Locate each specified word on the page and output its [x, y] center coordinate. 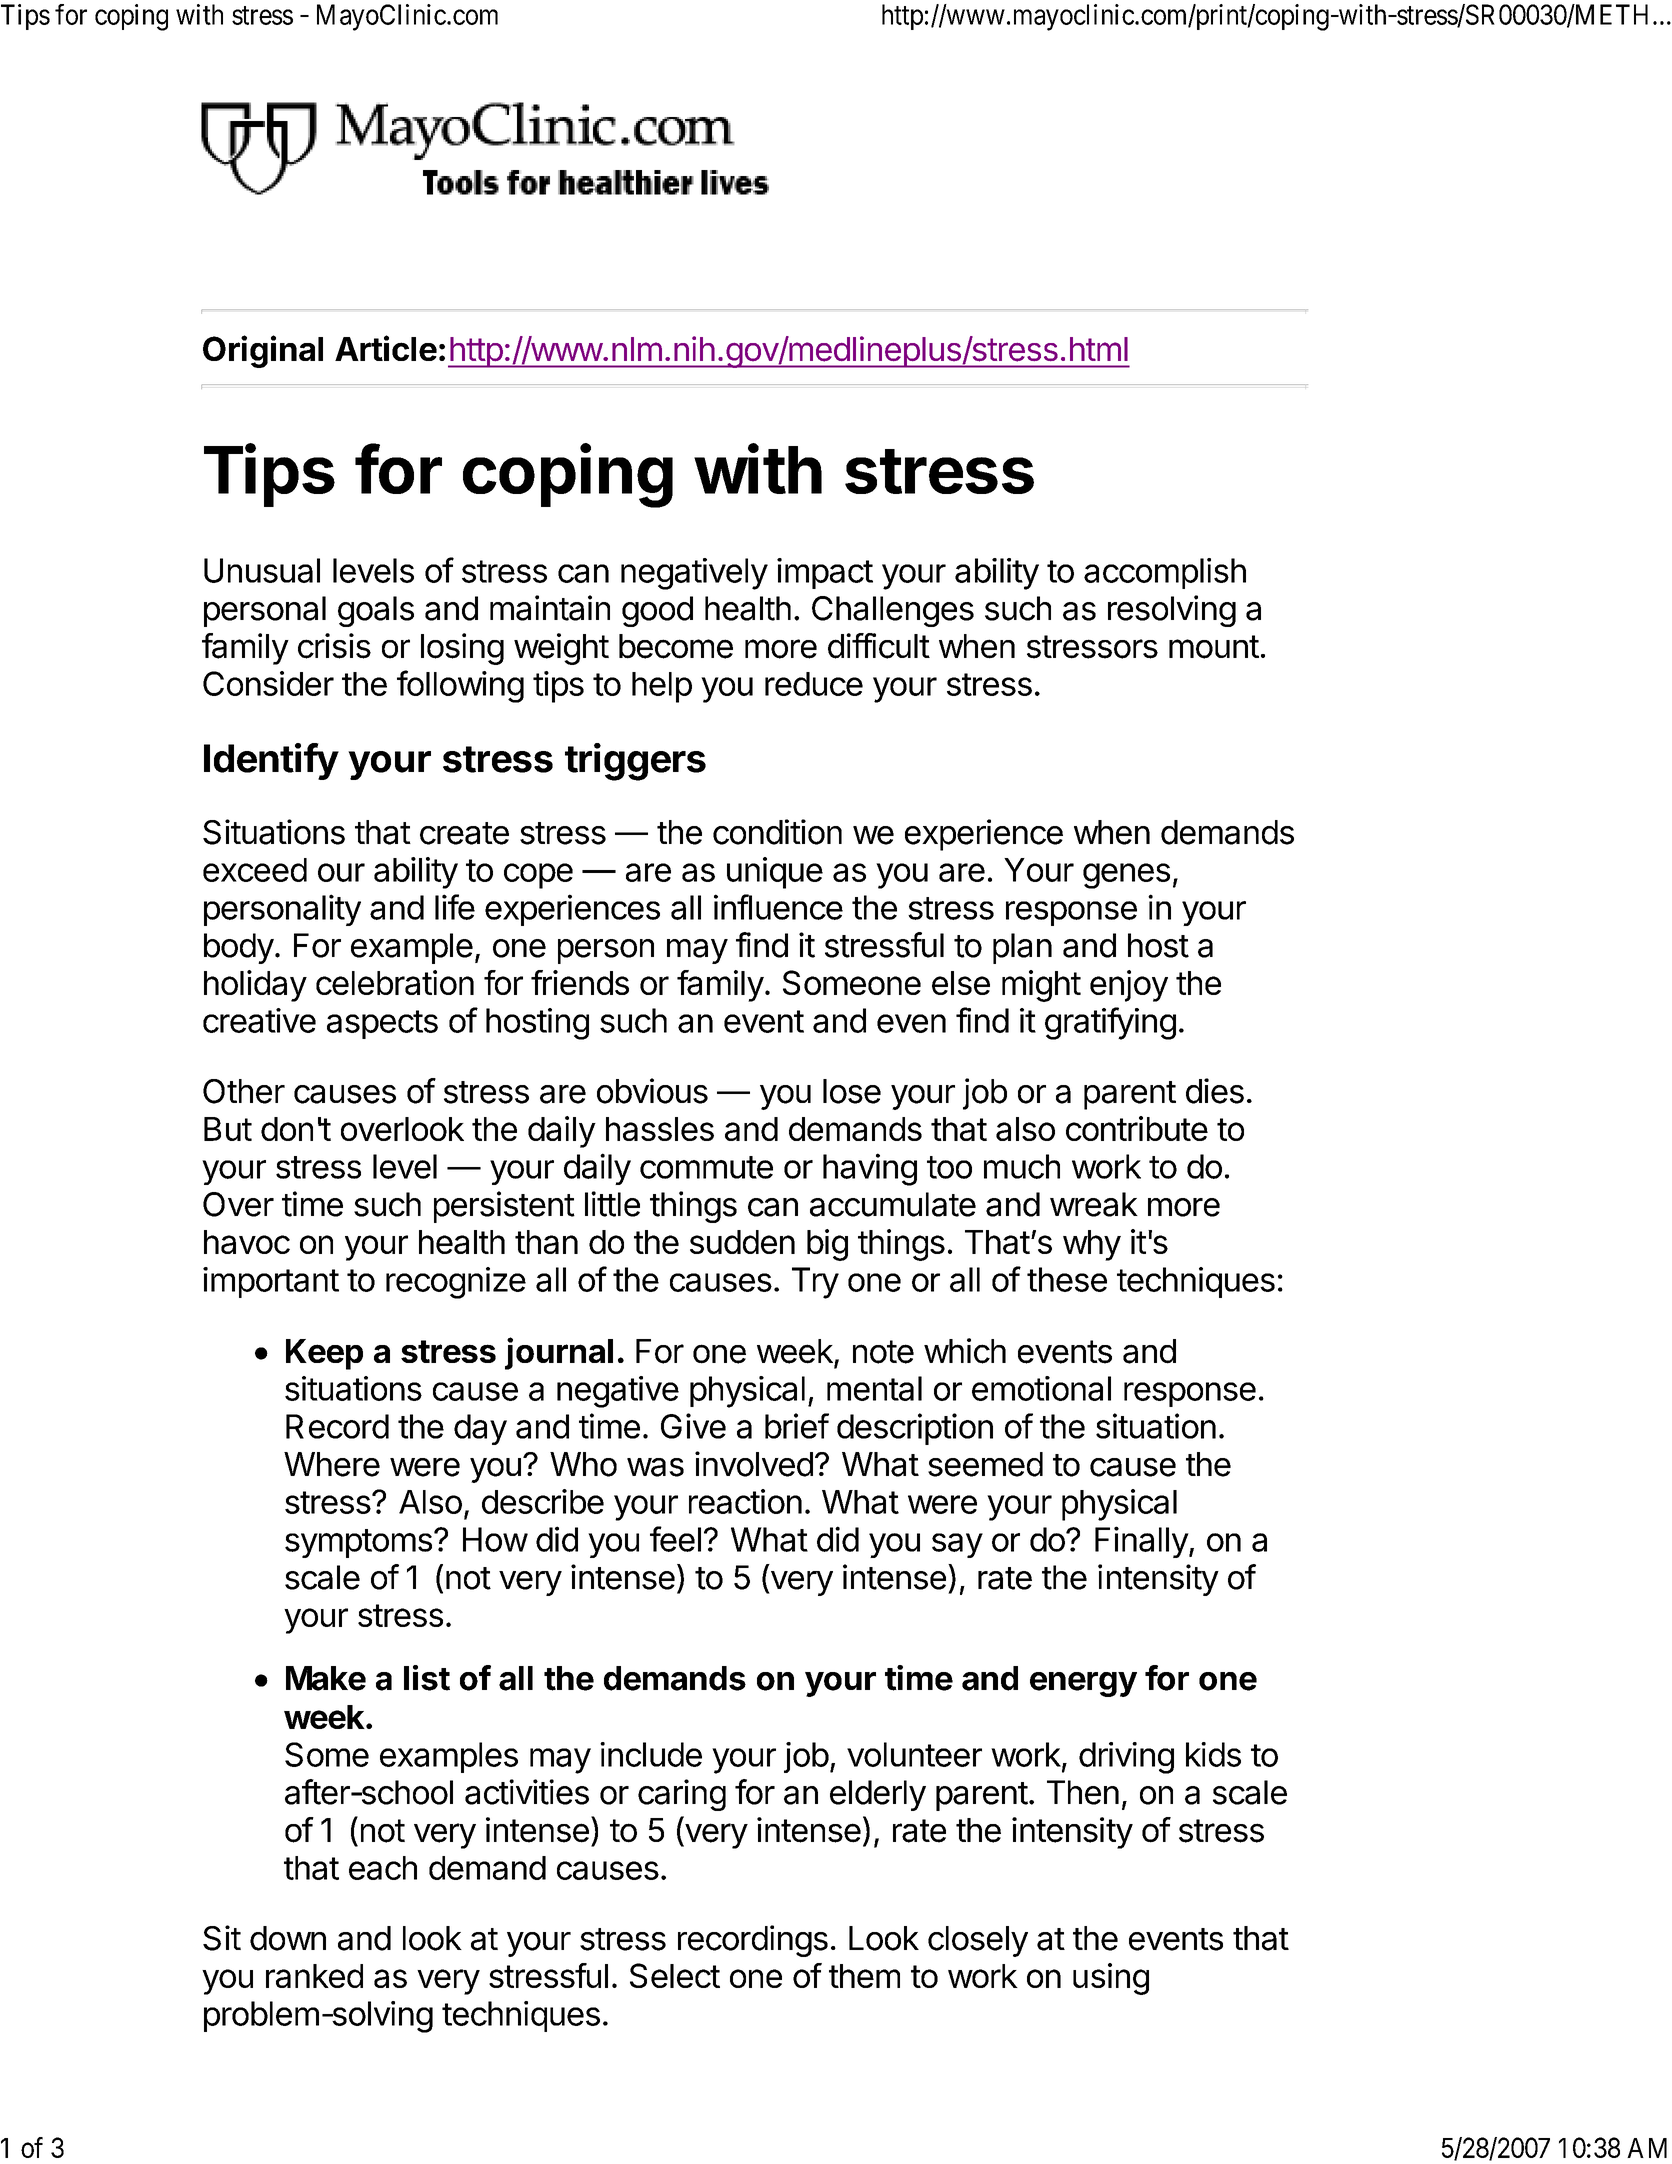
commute [706, 1167]
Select [675, 1975]
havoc [247, 1242]
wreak [1094, 1204]
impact [825, 573]
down [288, 1938]
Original [263, 351]
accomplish [1165, 573]
